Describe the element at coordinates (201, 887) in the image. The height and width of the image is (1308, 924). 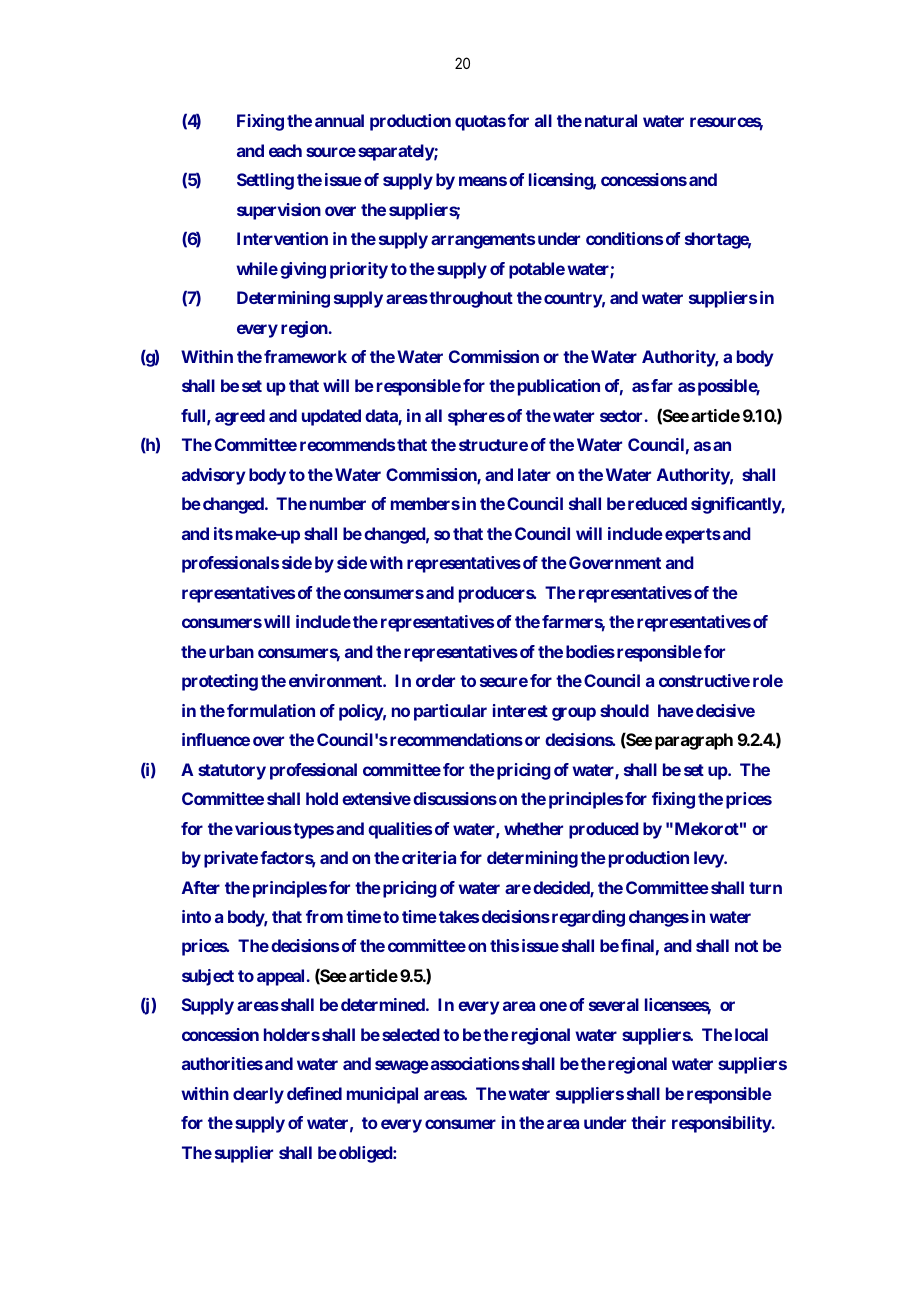
I see `After` at that location.
